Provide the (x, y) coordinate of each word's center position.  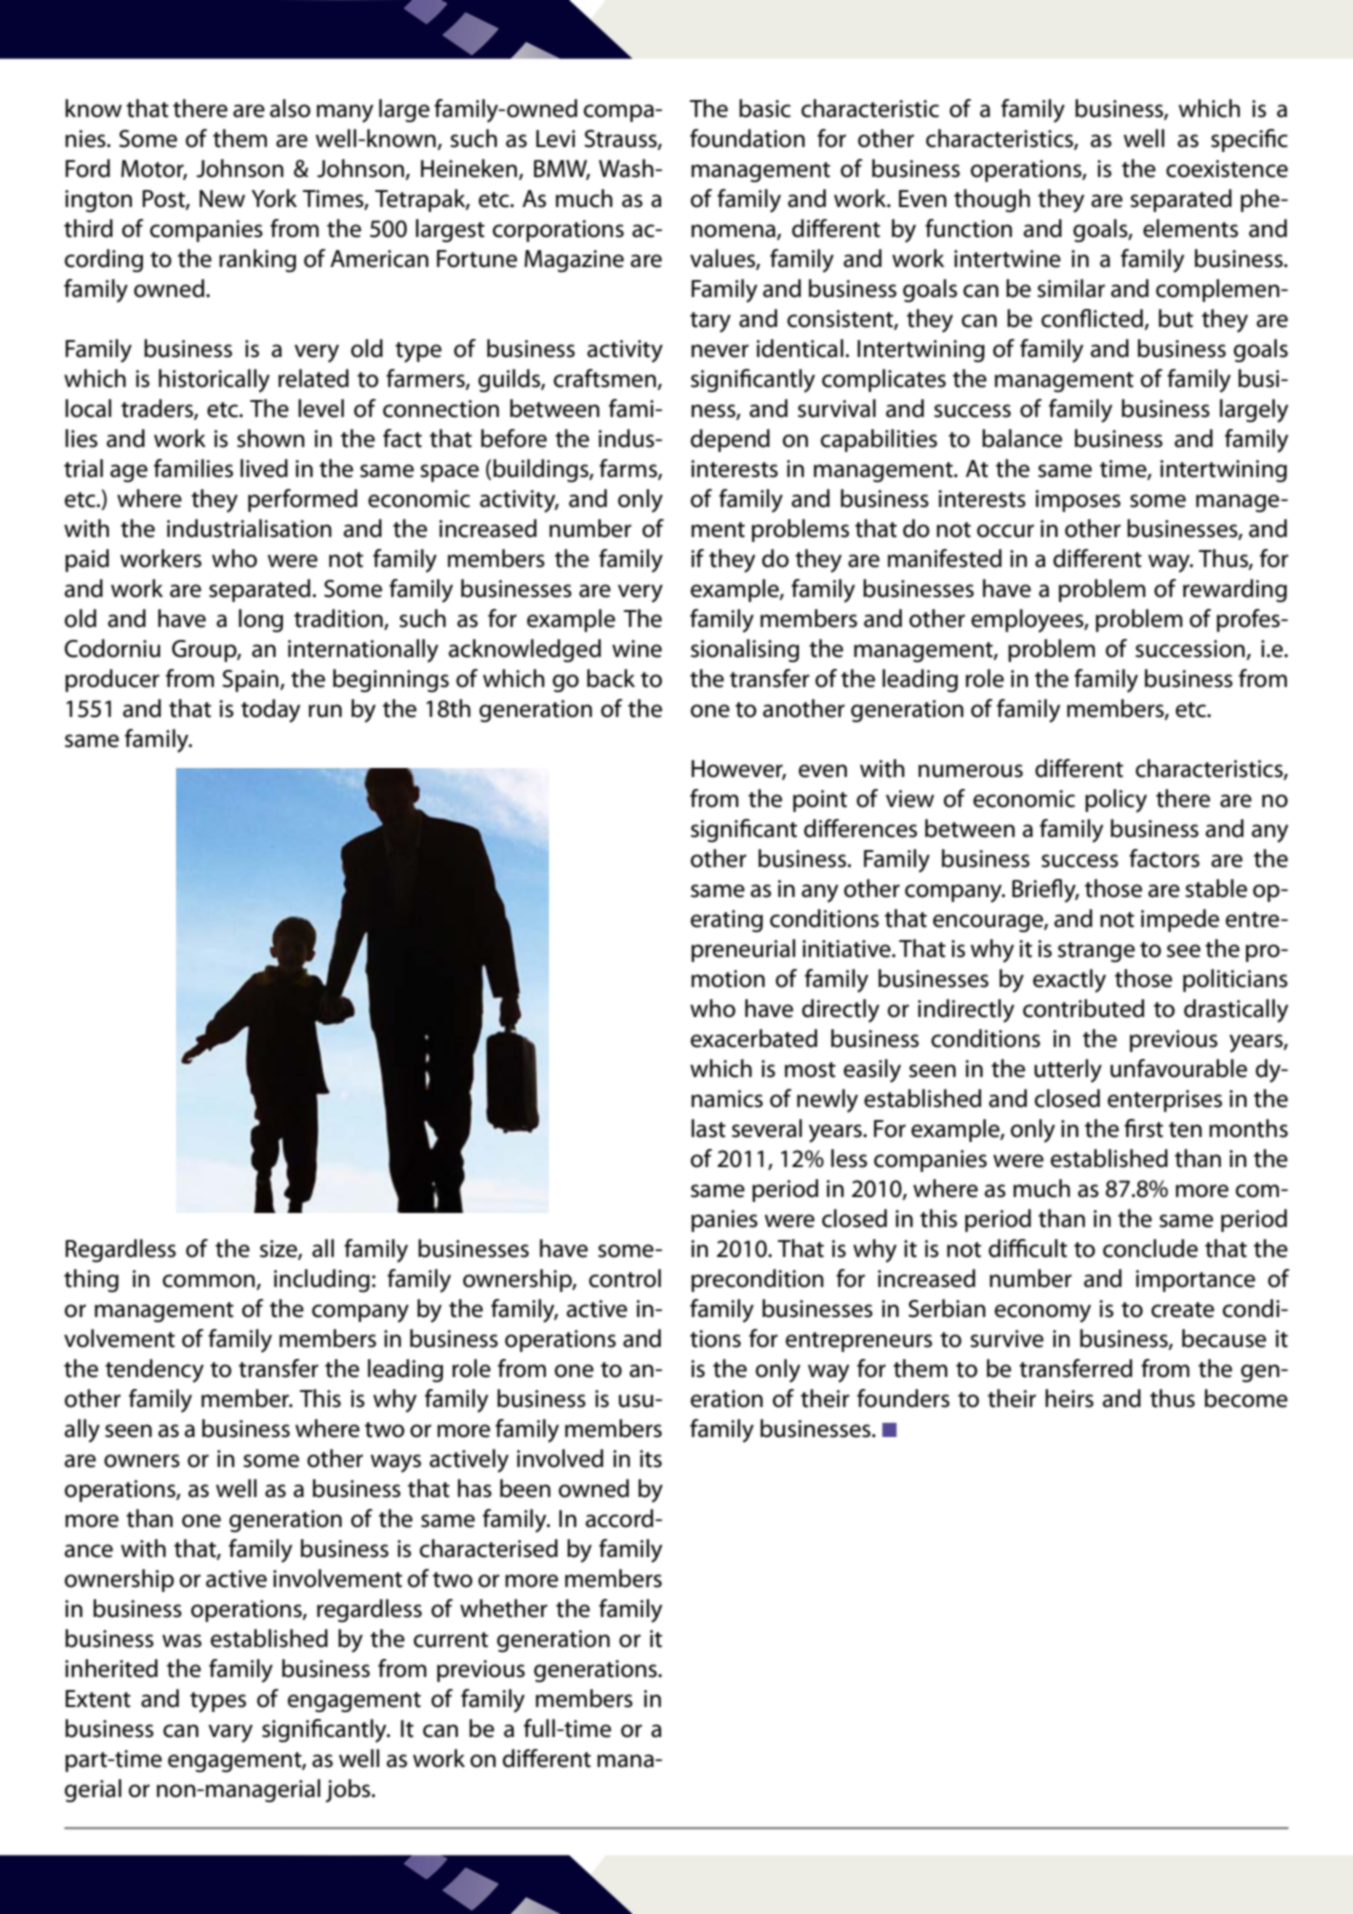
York (274, 198)
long (261, 621)
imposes (1078, 501)
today (270, 711)
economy (1043, 1313)
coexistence (1227, 169)
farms (629, 469)
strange (1096, 952)
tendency (154, 1371)
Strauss (621, 139)
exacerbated (754, 1038)
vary (230, 1733)
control (625, 1278)
